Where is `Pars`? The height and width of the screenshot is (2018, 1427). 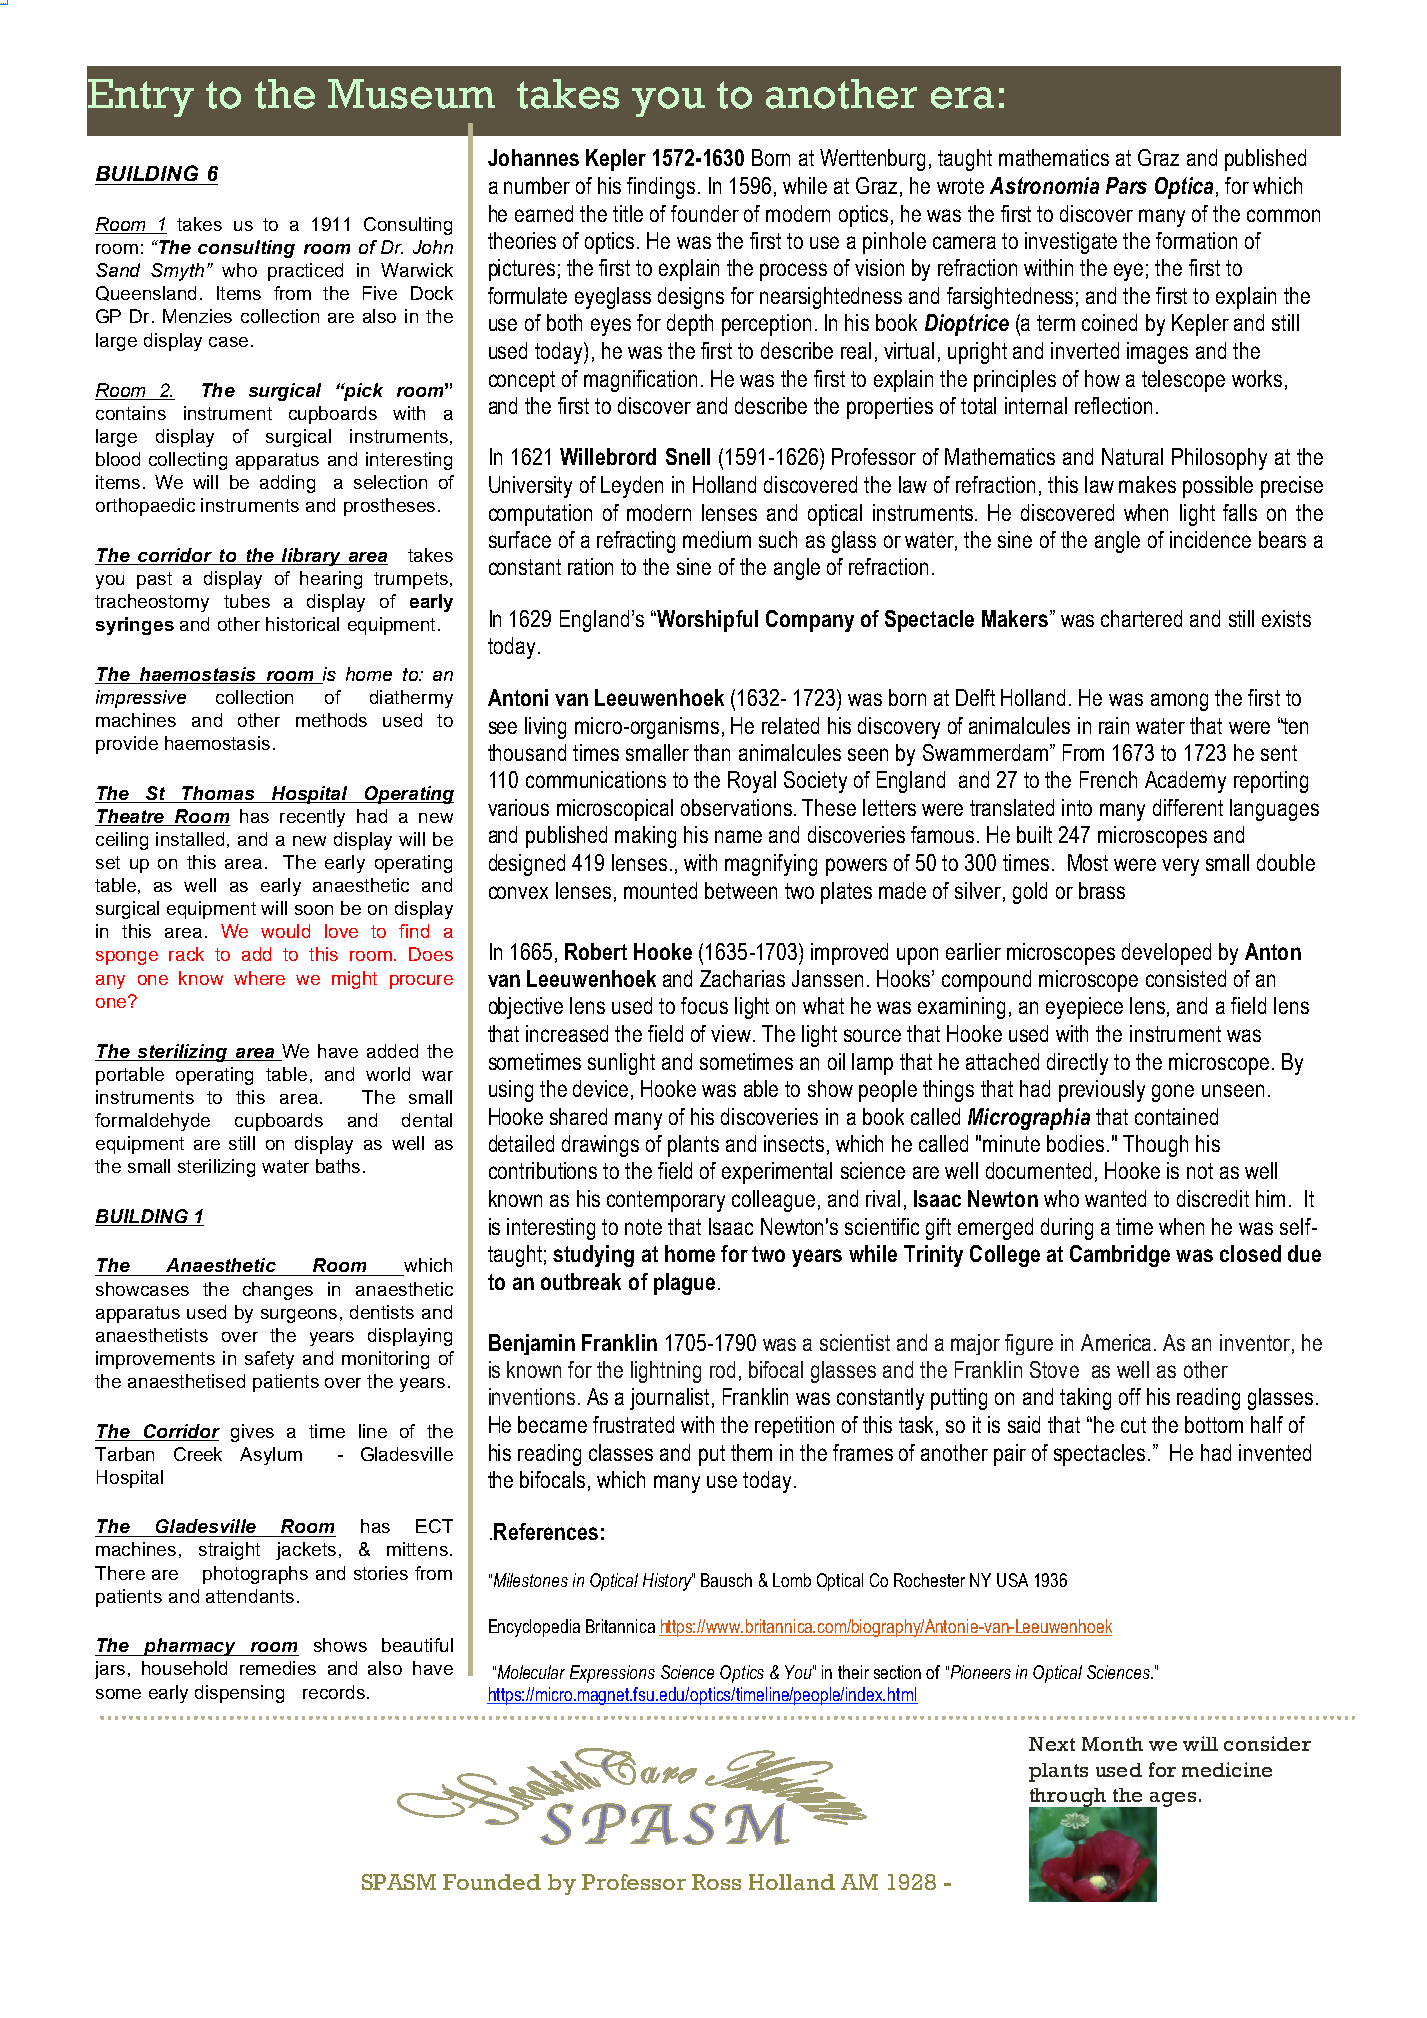
Pars is located at coordinates (1126, 185).
